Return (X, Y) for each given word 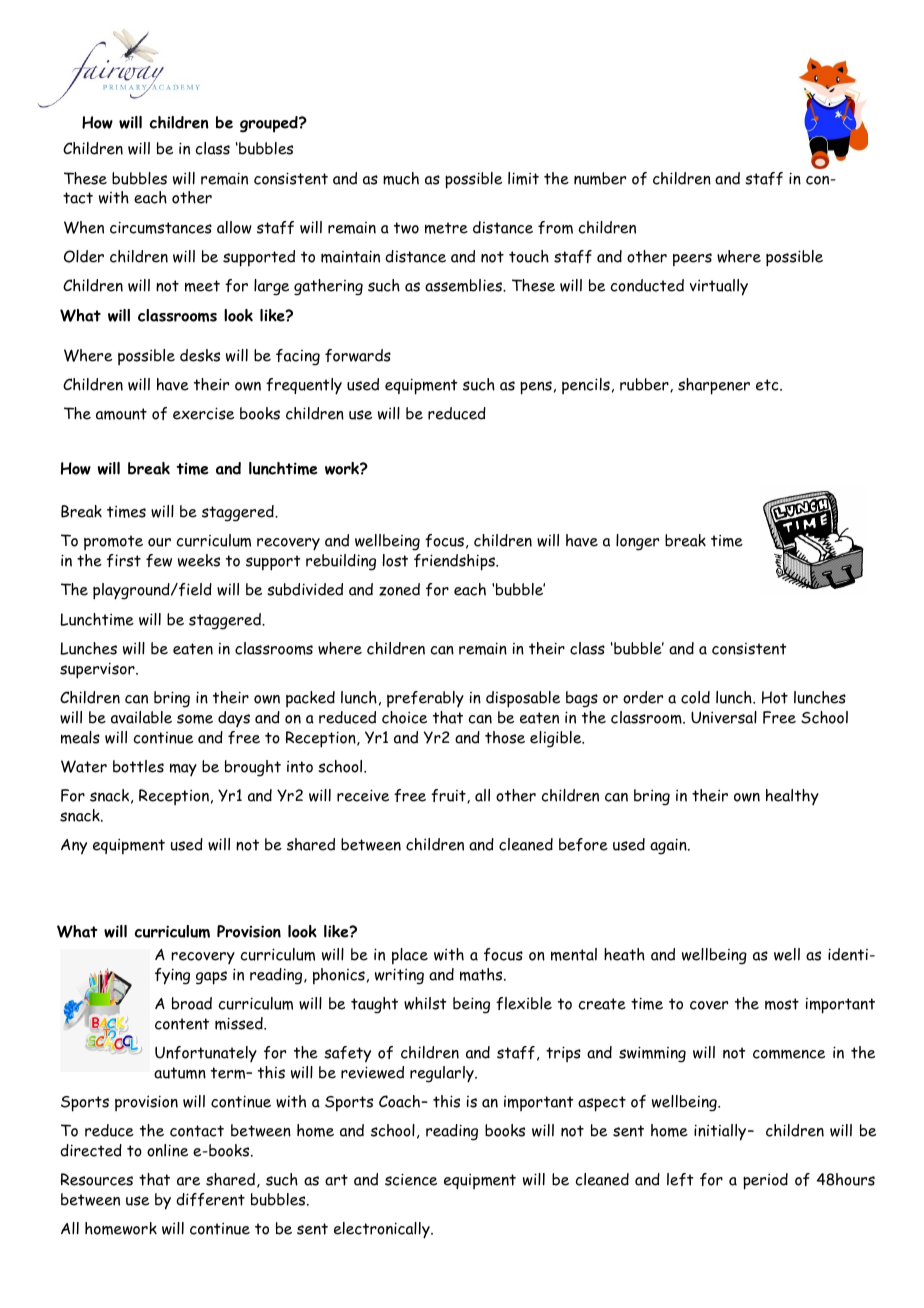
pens (536, 388)
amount (121, 414)
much (401, 178)
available (141, 717)
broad (192, 1003)
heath (624, 954)
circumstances (161, 227)
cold (695, 697)
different (210, 1199)
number (600, 178)
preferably (425, 699)
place (410, 956)
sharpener (714, 386)
